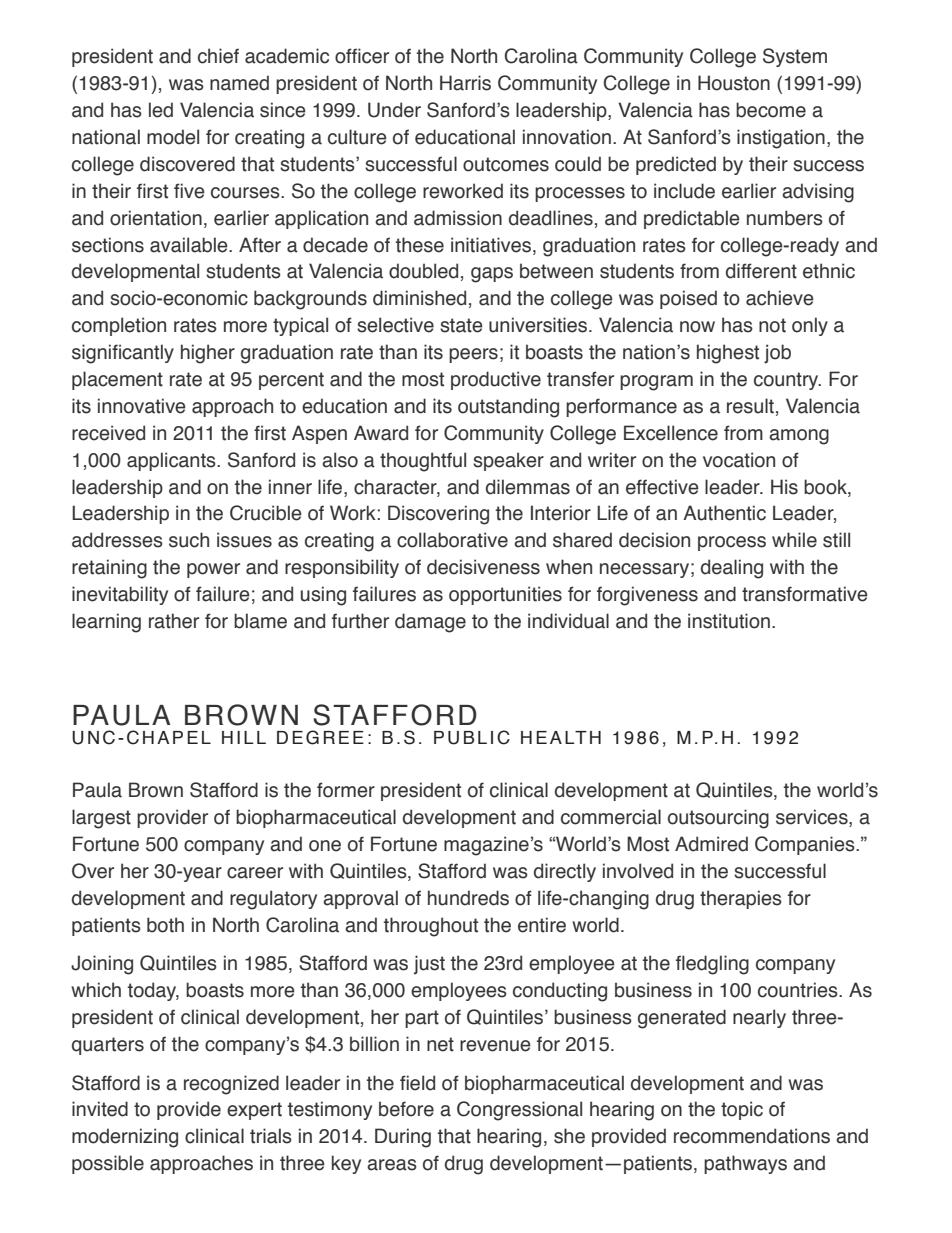  What do you see at coordinates (101, 819) in the page?
I see `largest` at bounding box center [101, 819].
